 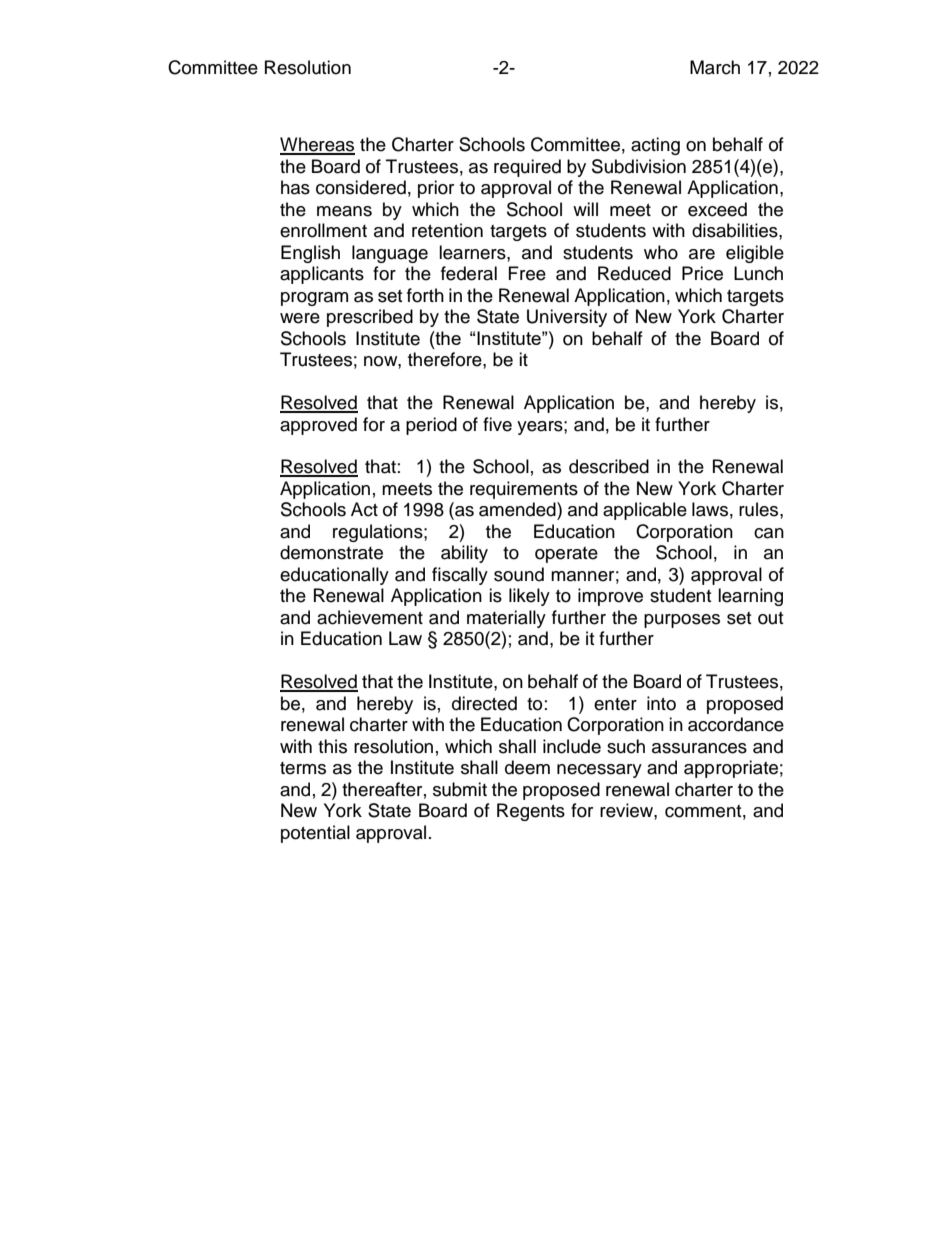 What do you see at coordinates (750, 597) in the screenshot?
I see `learning` at bounding box center [750, 597].
